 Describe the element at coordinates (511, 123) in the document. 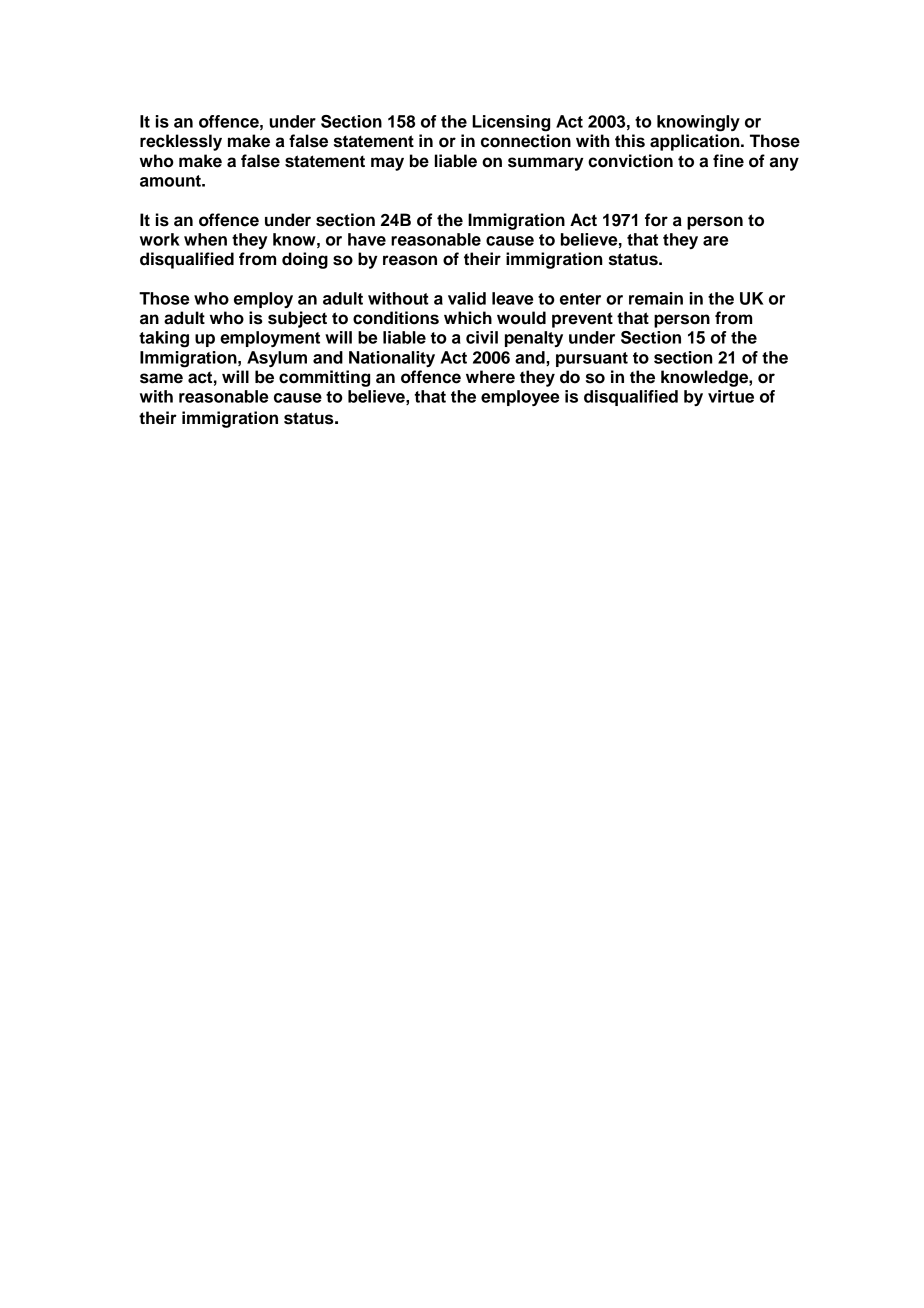

I see `Licensing` at that location.
